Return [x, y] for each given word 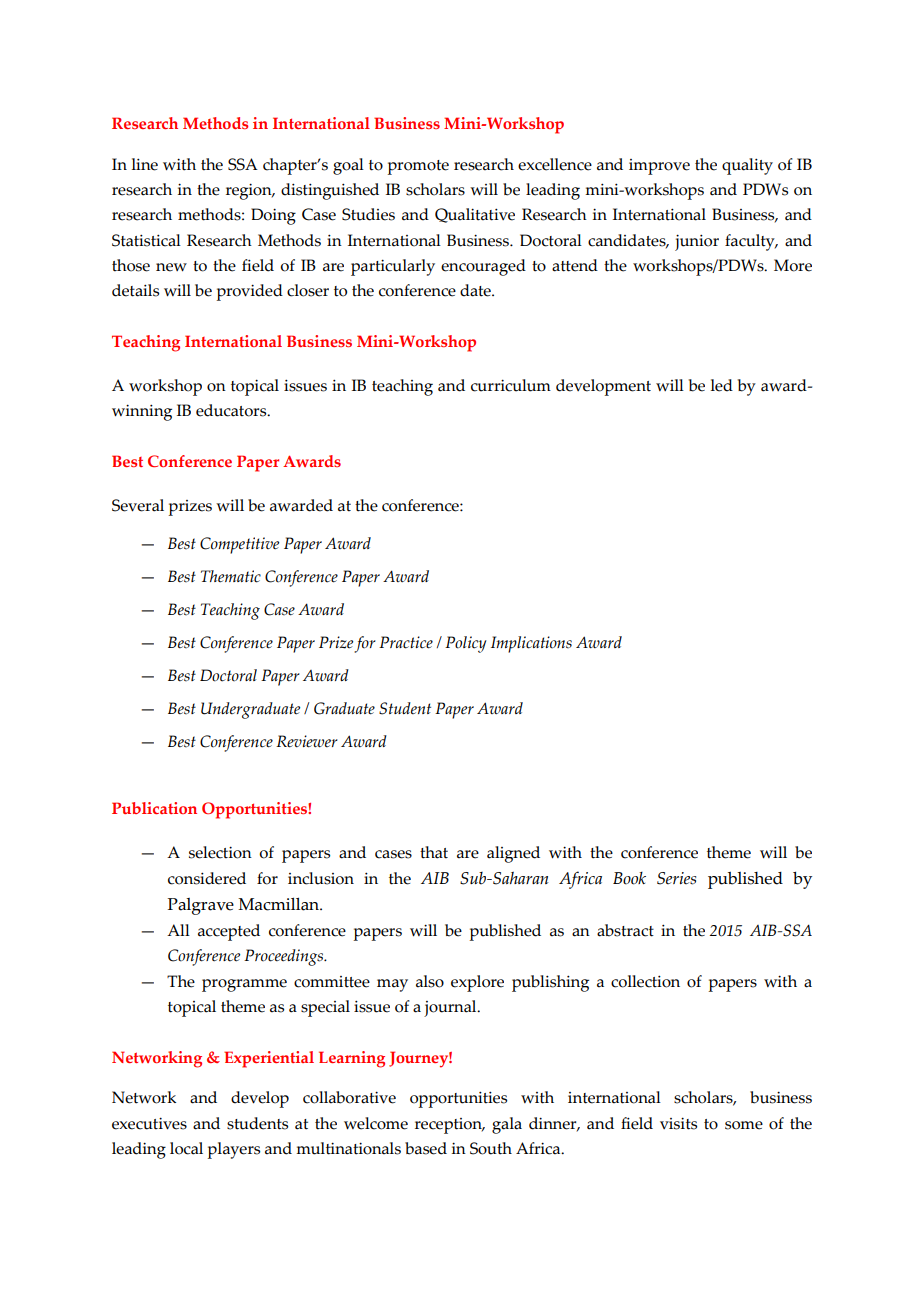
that [434, 852]
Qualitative [475, 215]
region [250, 191]
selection [220, 852]
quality [747, 166]
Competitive [239, 545]
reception [449, 1126]
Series [676, 878]
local [186, 1148]
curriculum [511, 385]
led [722, 385]
